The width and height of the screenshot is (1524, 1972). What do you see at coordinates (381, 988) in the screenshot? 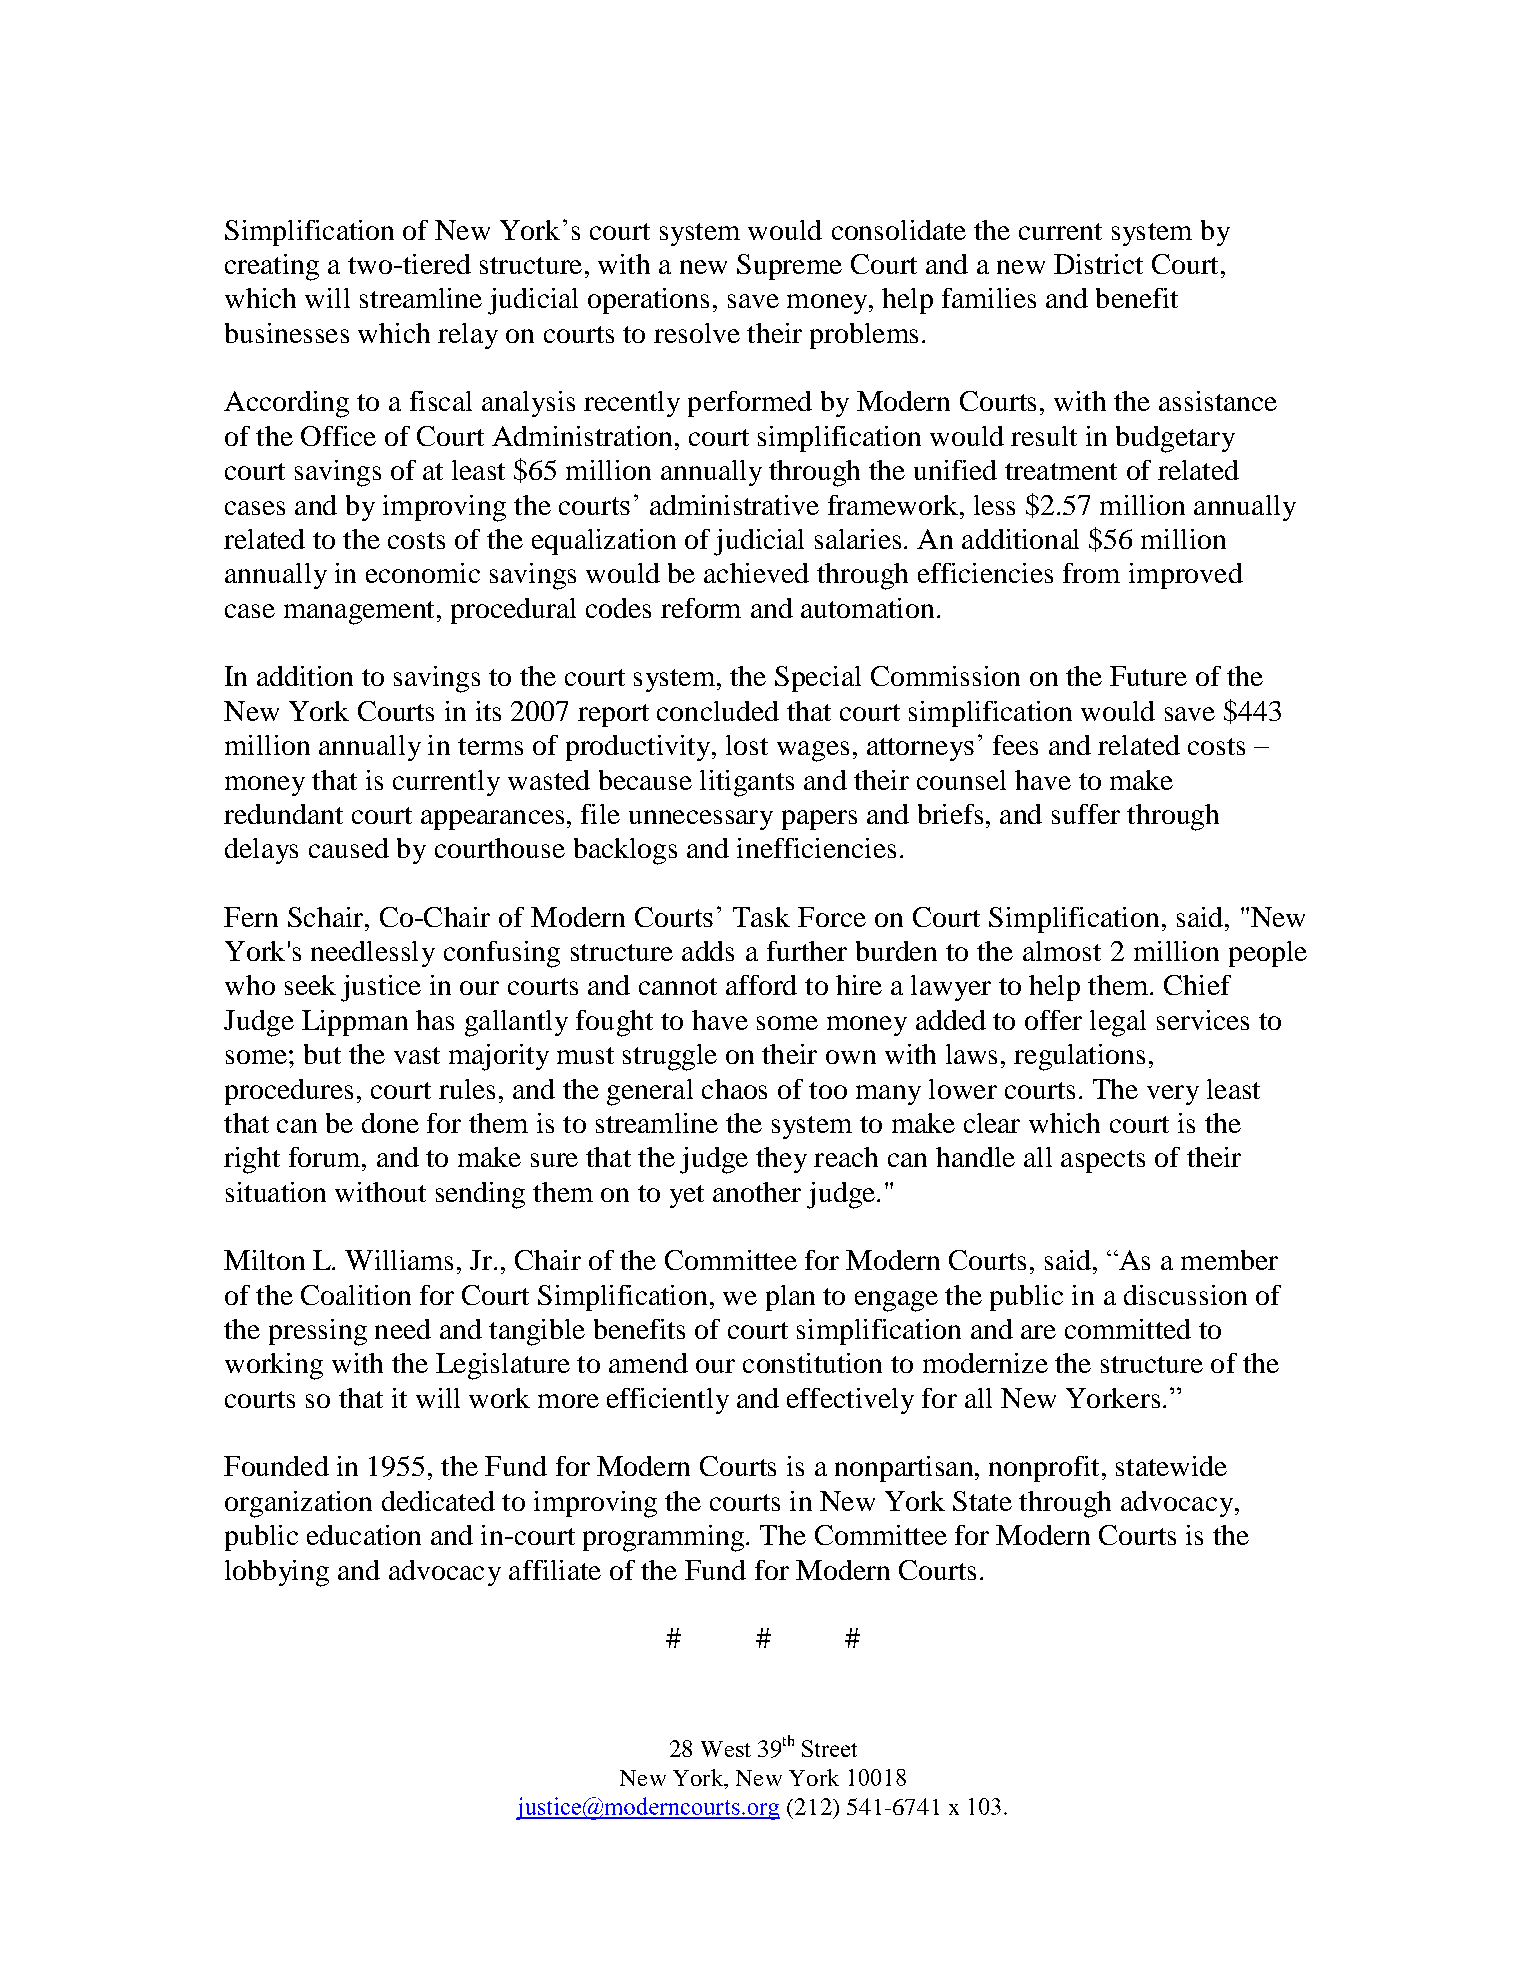
I see `justice` at bounding box center [381, 988].
